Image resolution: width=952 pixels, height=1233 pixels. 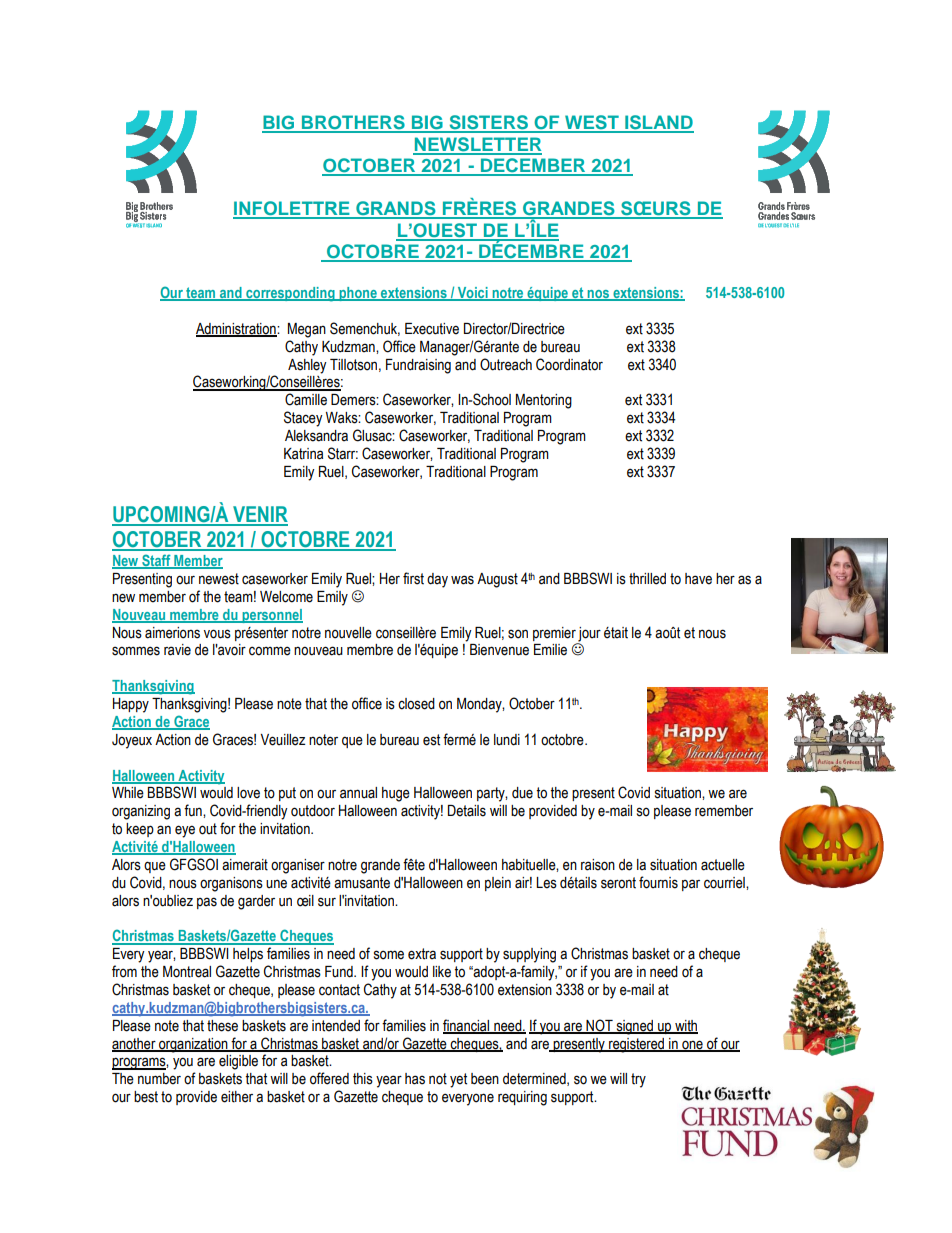 What do you see at coordinates (248, 793) in the document?
I see `love` at bounding box center [248, 793].
